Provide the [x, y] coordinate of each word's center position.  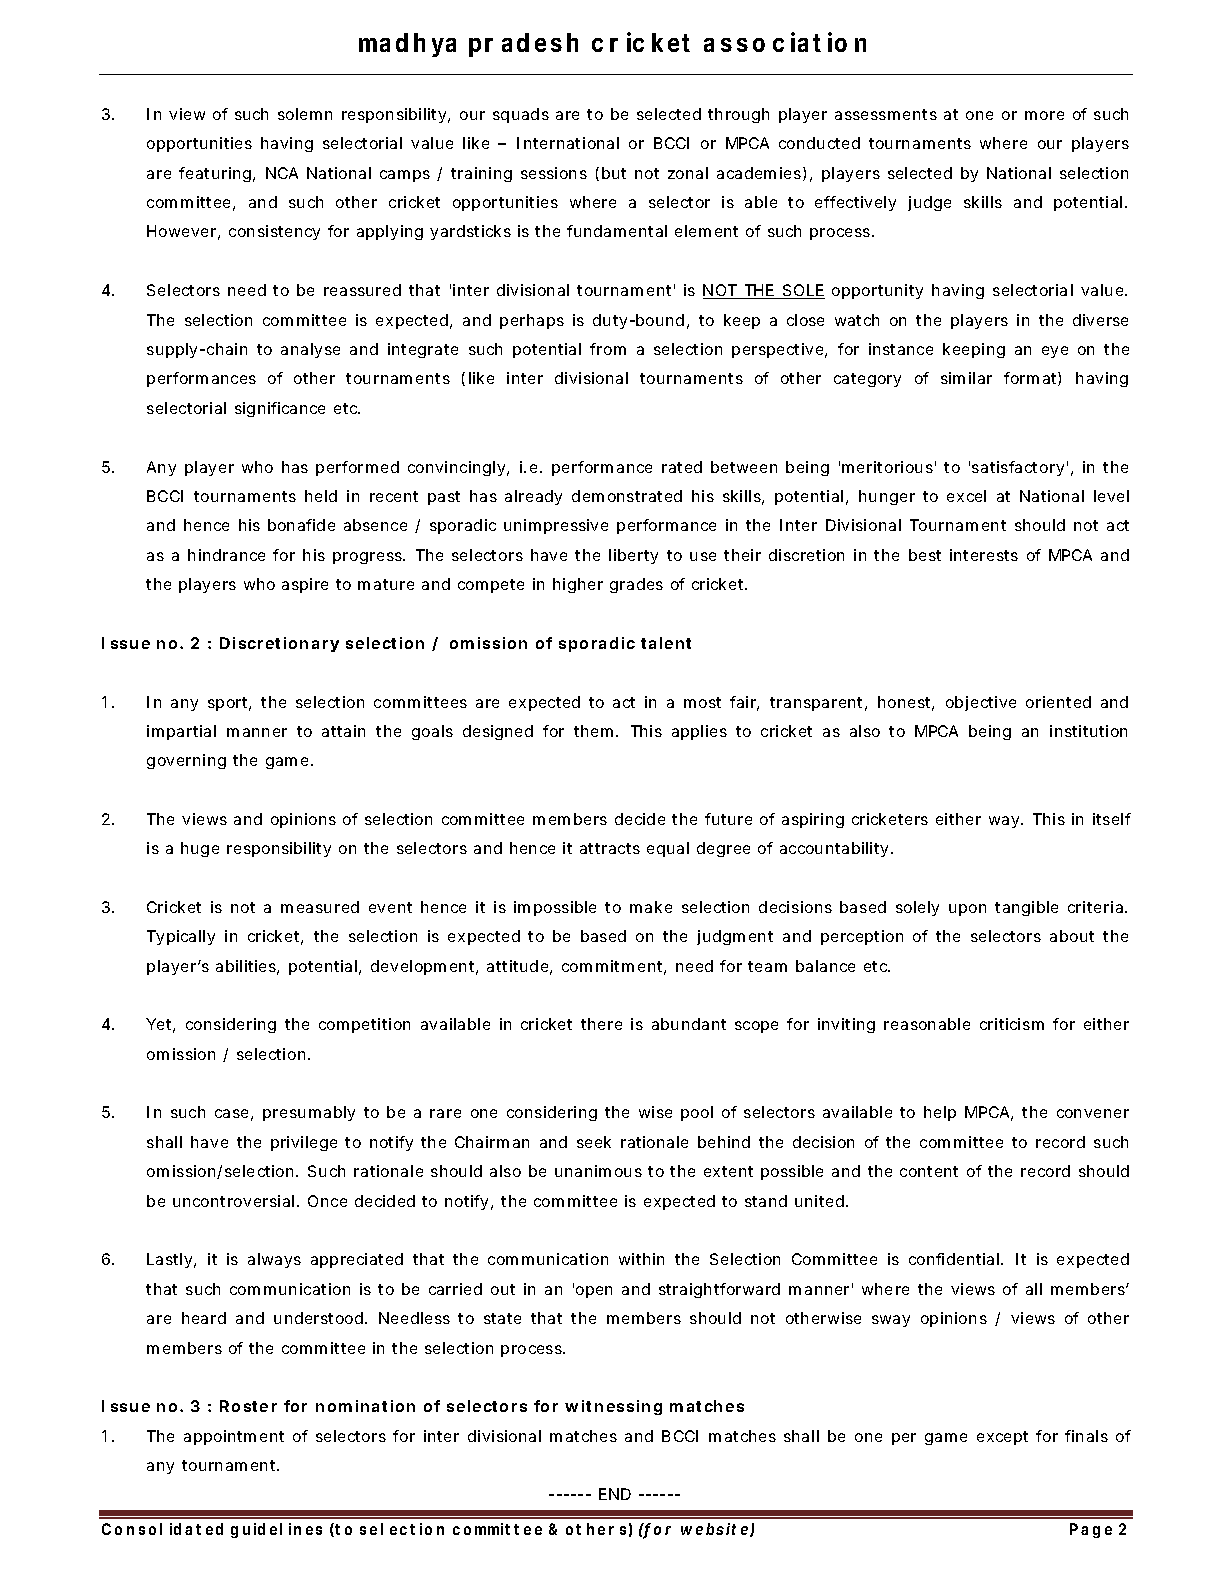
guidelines [276, 1530]
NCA [282, 173]
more [1044, 115]
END [615, 1494]
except [1002, 1438]
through [738, 115]
